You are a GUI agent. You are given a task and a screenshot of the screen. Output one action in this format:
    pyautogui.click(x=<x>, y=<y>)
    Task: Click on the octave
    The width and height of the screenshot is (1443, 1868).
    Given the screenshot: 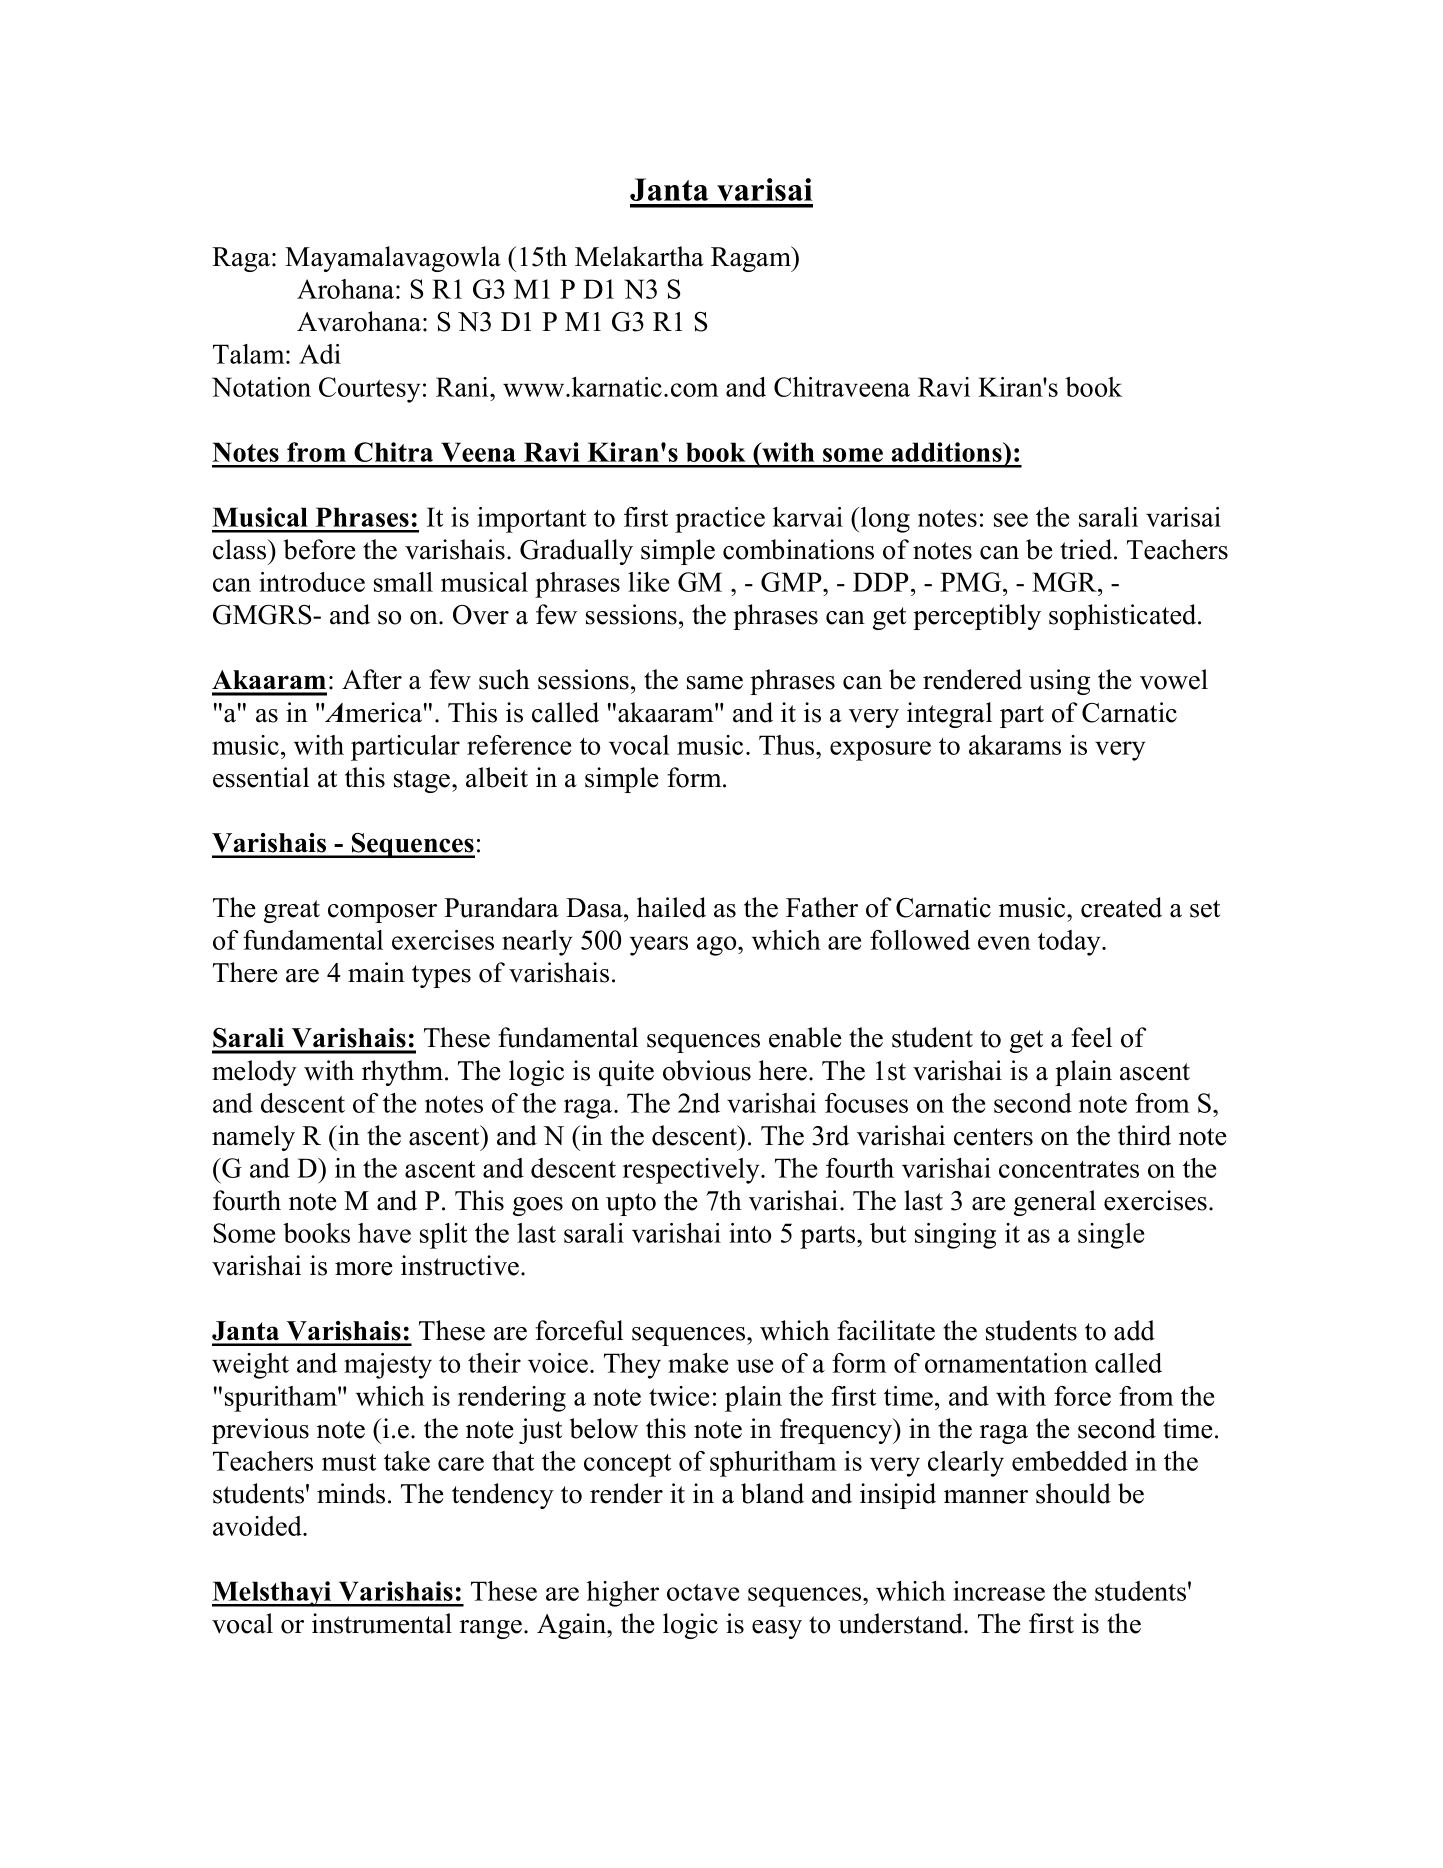 What is the action you would take?
    pyautogui.click(x=703, y=1592)
